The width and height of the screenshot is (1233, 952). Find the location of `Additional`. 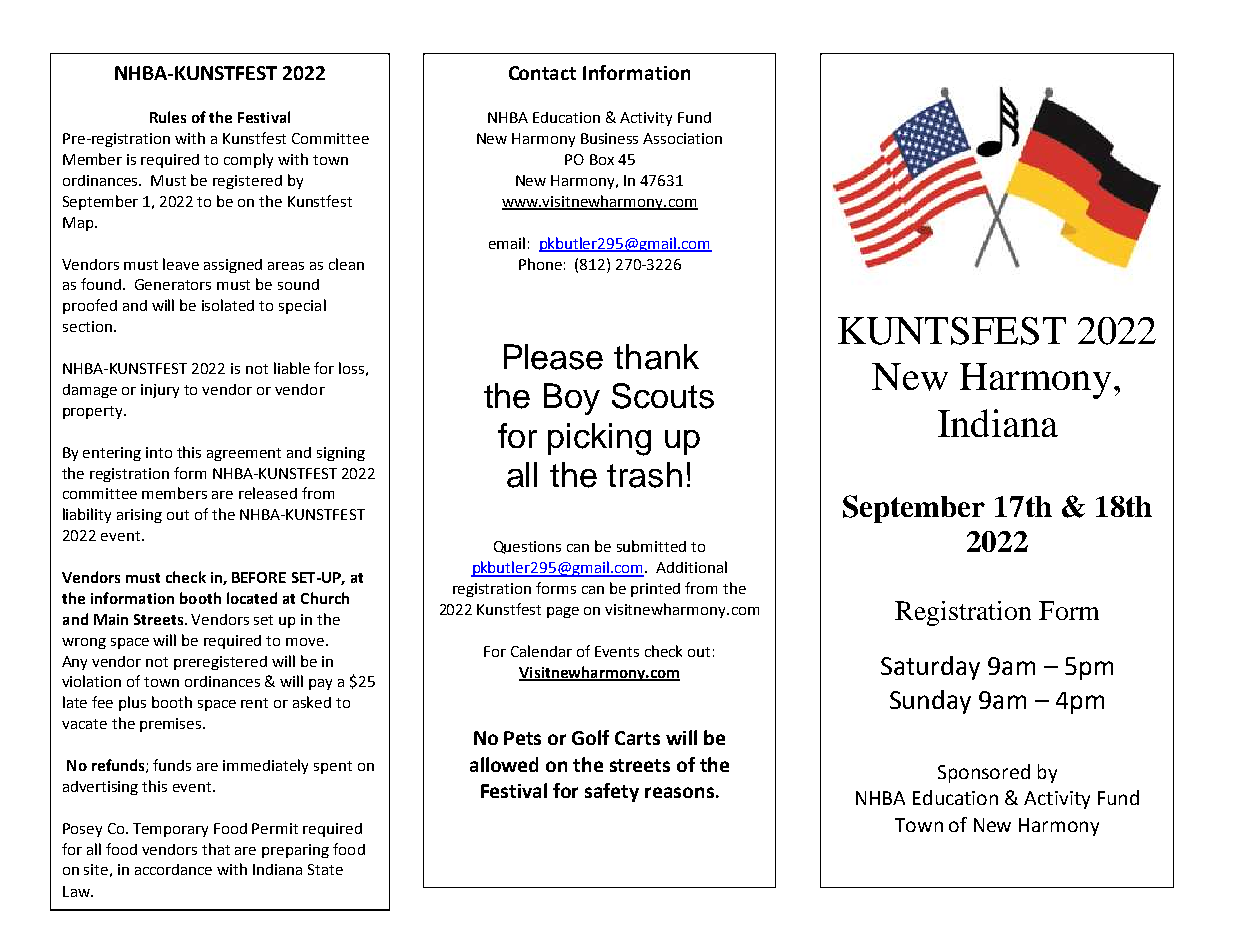

Additional is located at coordinates (691, 567).
